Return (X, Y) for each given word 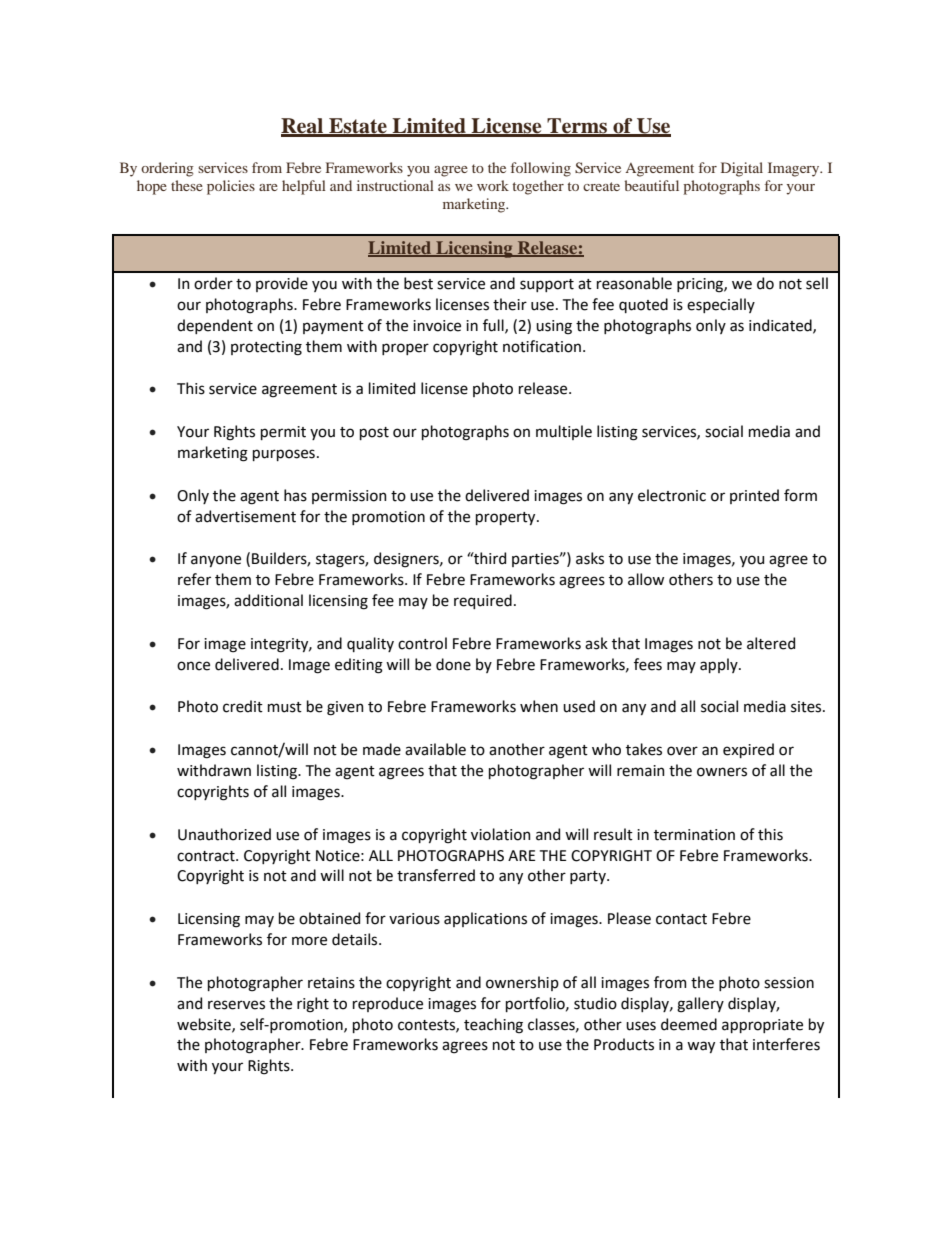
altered (771, 643)
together (538, 187)
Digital (742, 169)
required (483, 601)
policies (231, 187)
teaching (493, 1026)
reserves (236, 1005)
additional (268, 600)
